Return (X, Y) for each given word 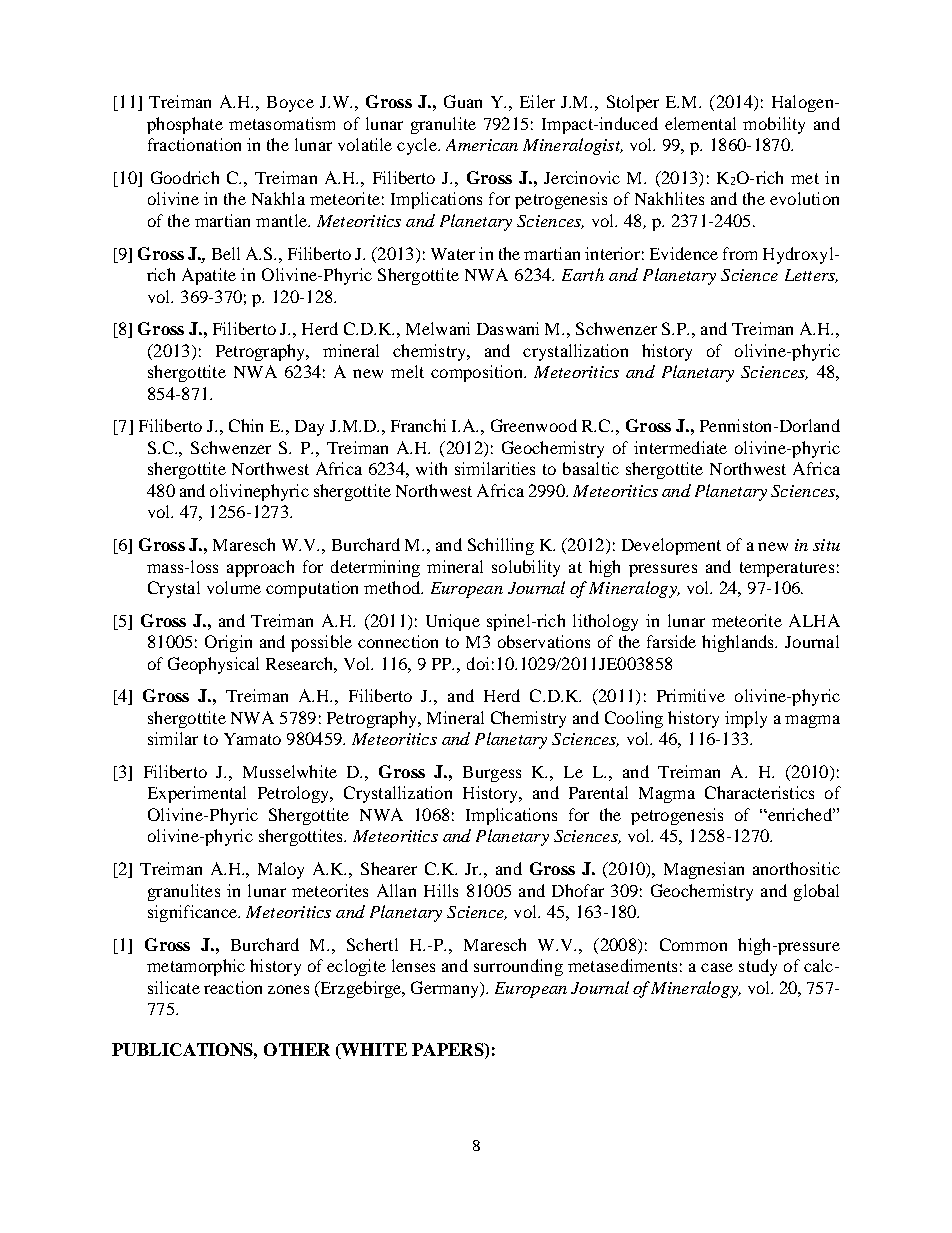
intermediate (680, 447)
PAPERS (449, 1049)
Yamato (252, 739)
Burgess (492, 774)
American (482, 145)
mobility (774, 125)
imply (746, 719)
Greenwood (534, 425)
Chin (246, 425)
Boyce (290, 104)
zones (288, 989)
